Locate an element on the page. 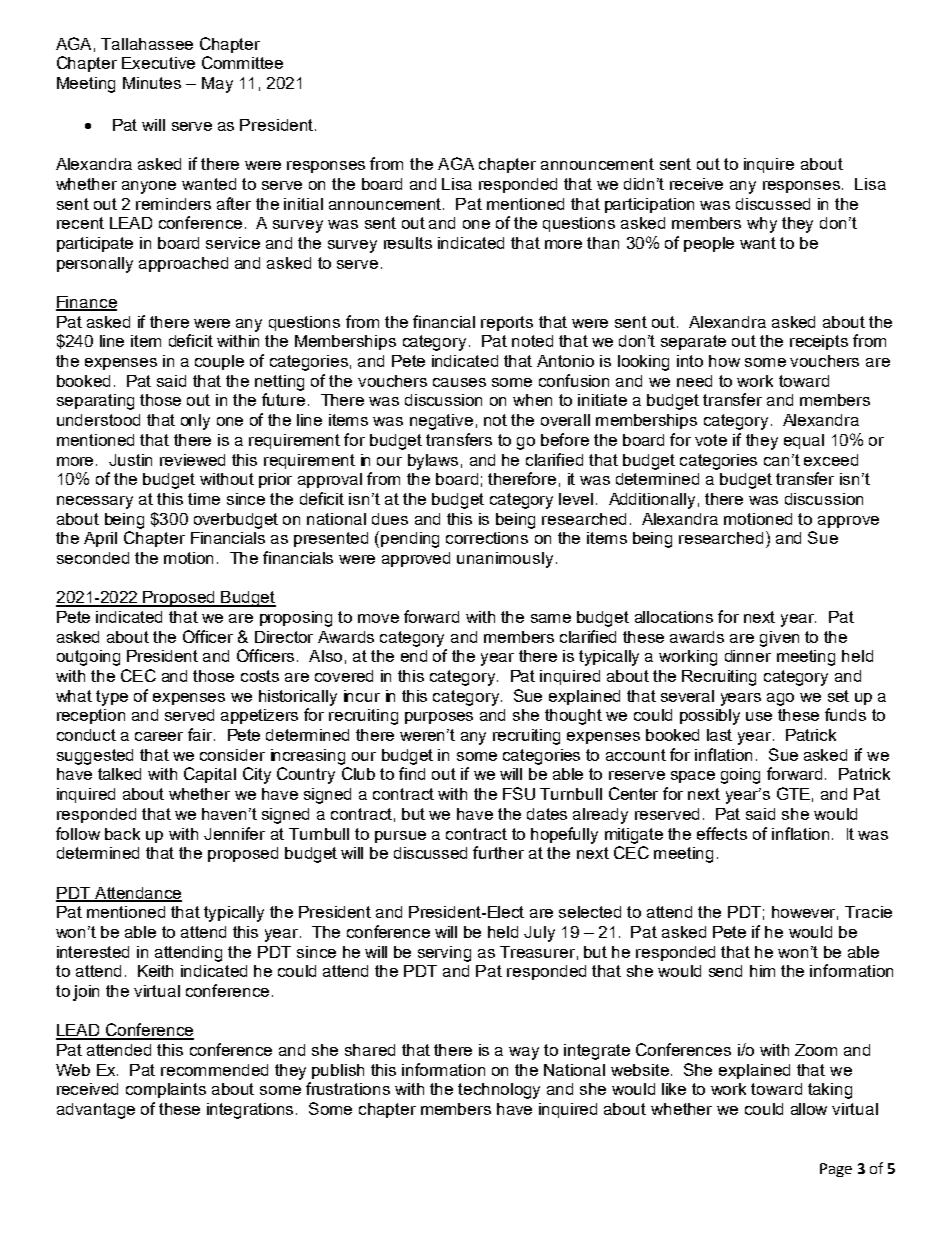 Image resolution: width=952 pixels, height=1233 pixels. why is located at coordinates (762, 225).
